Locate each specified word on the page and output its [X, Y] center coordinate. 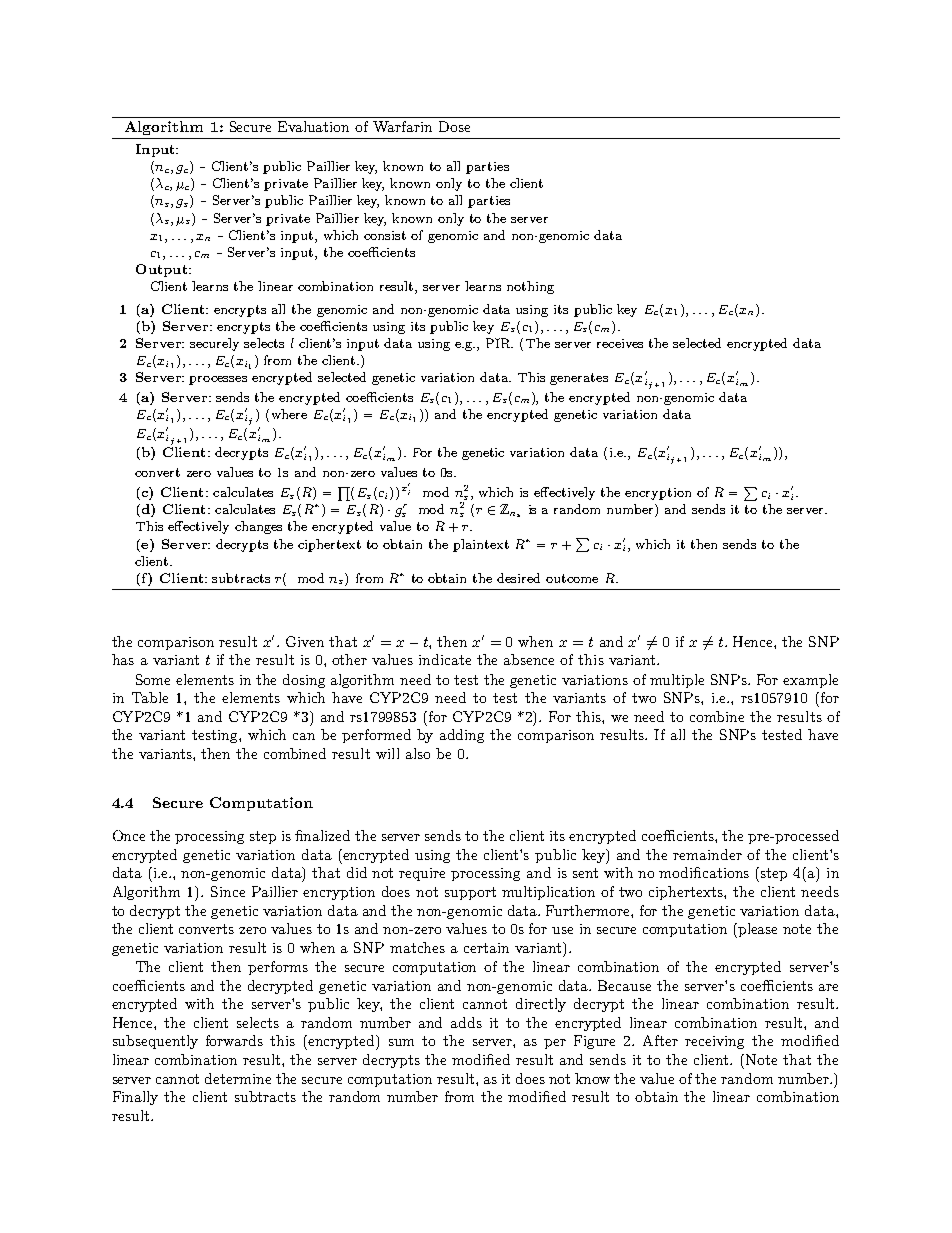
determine [238, 1078]
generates [579, 379]
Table [150, 697]
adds [466, 1022]
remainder [707, 854]
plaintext [481, 545]
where [289, 414]
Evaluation [313, 126]
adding [462, 736]
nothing [530, 287]
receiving [714, 1042]
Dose [454, 126]
